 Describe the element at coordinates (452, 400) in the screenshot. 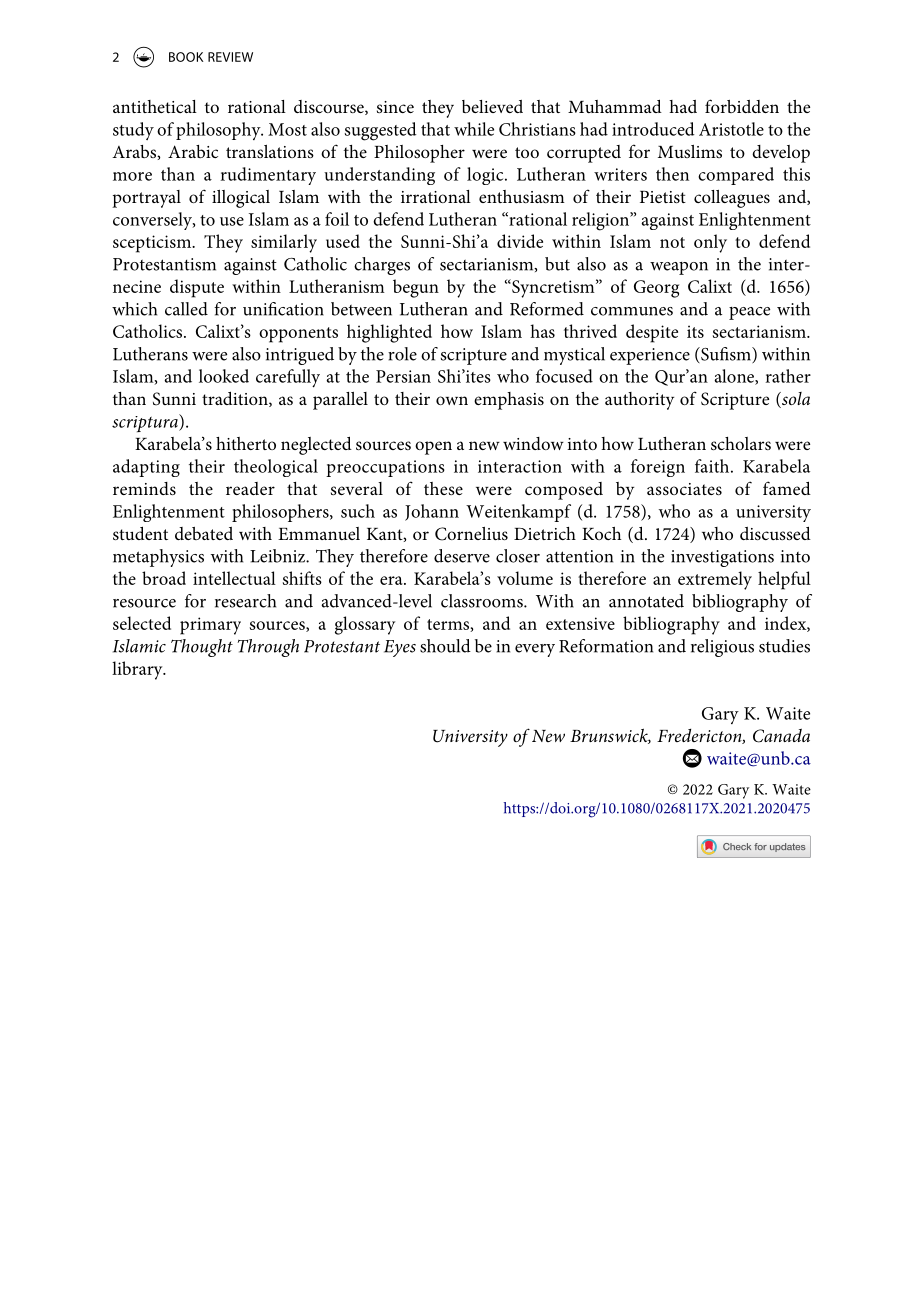

I see `own` at that location.
